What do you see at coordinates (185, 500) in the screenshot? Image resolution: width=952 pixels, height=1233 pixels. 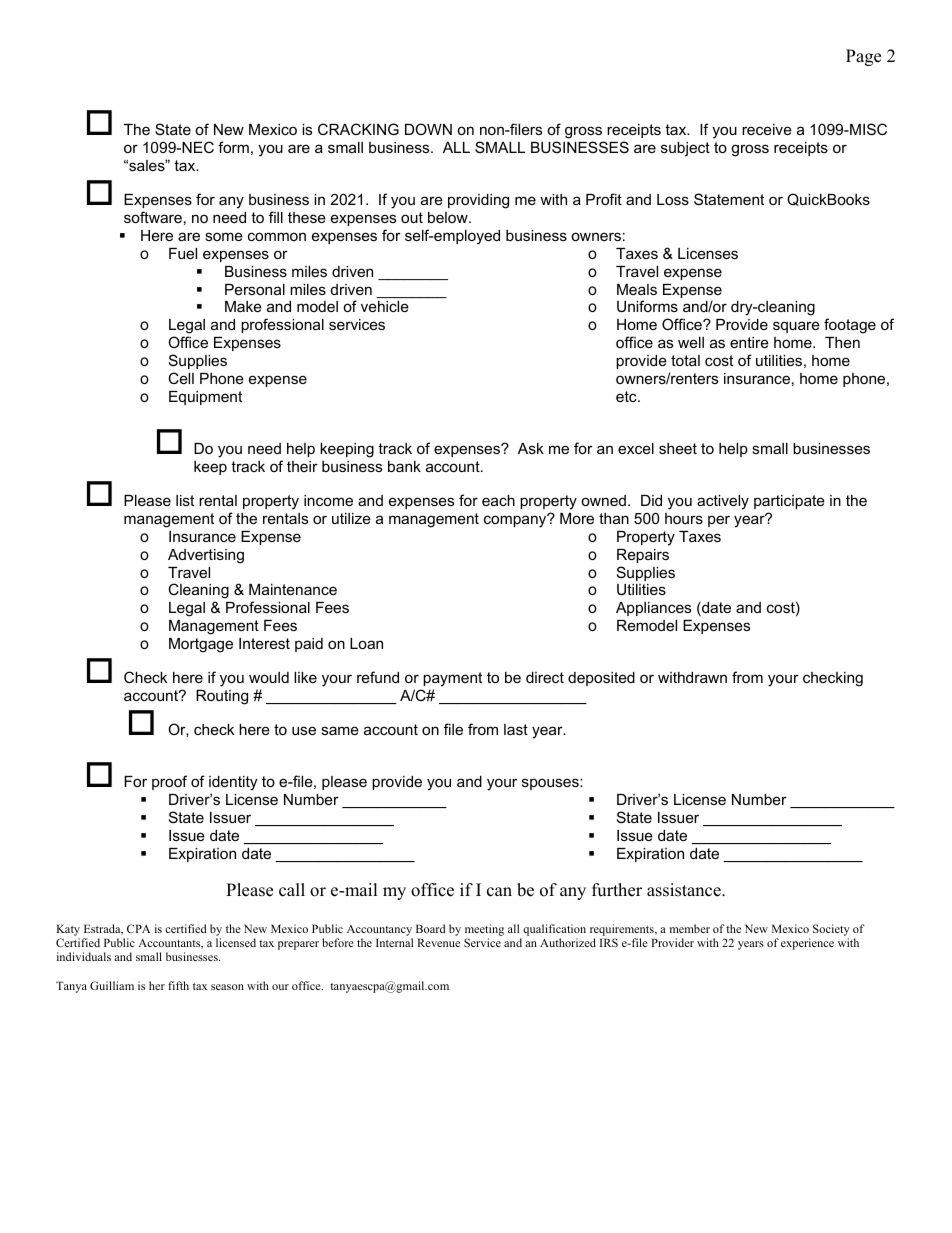 I see `list` at bounding box center [185, 500].
